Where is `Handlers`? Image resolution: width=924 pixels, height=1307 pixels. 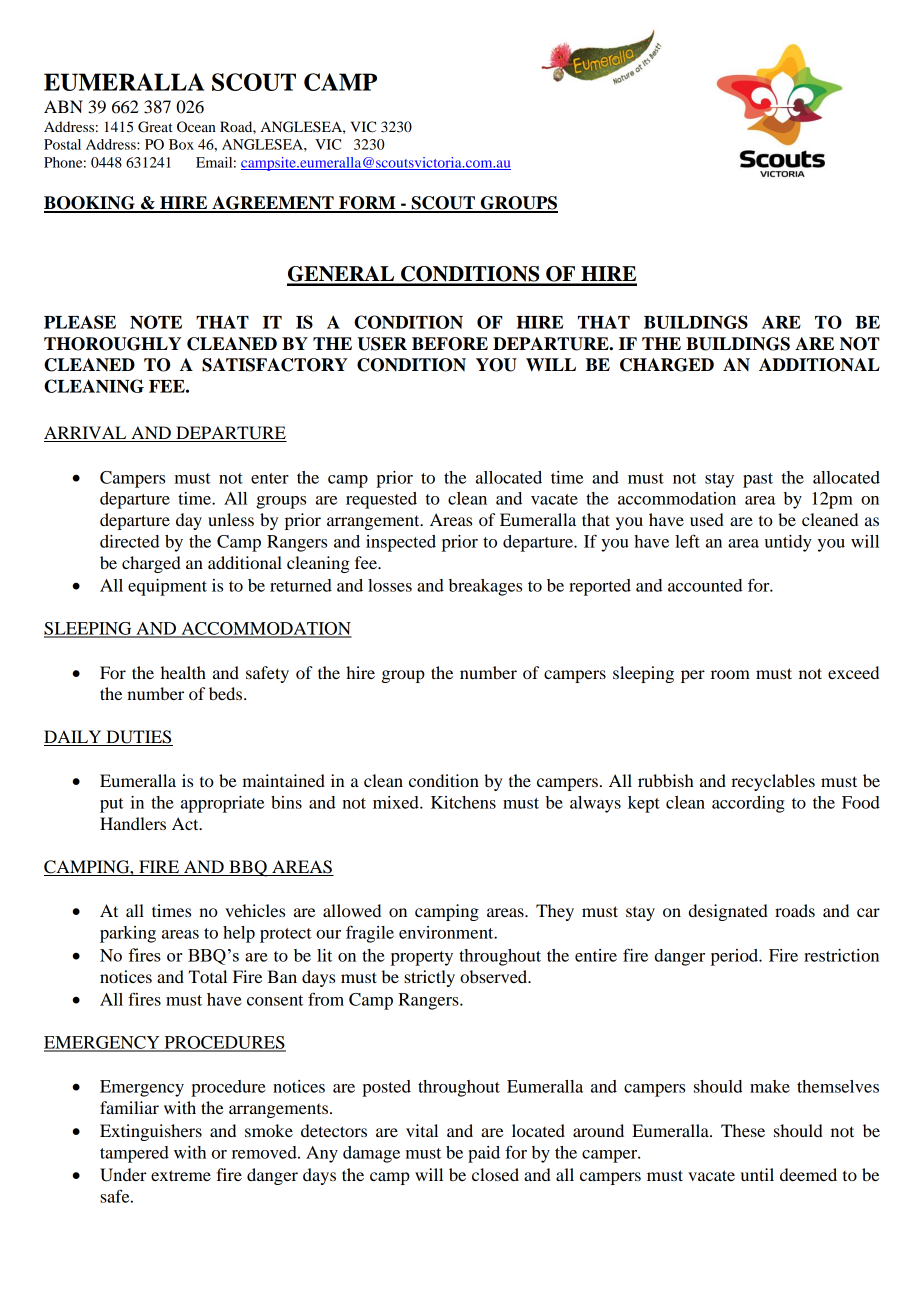 Handlers is located at coordinates (133, 823).
